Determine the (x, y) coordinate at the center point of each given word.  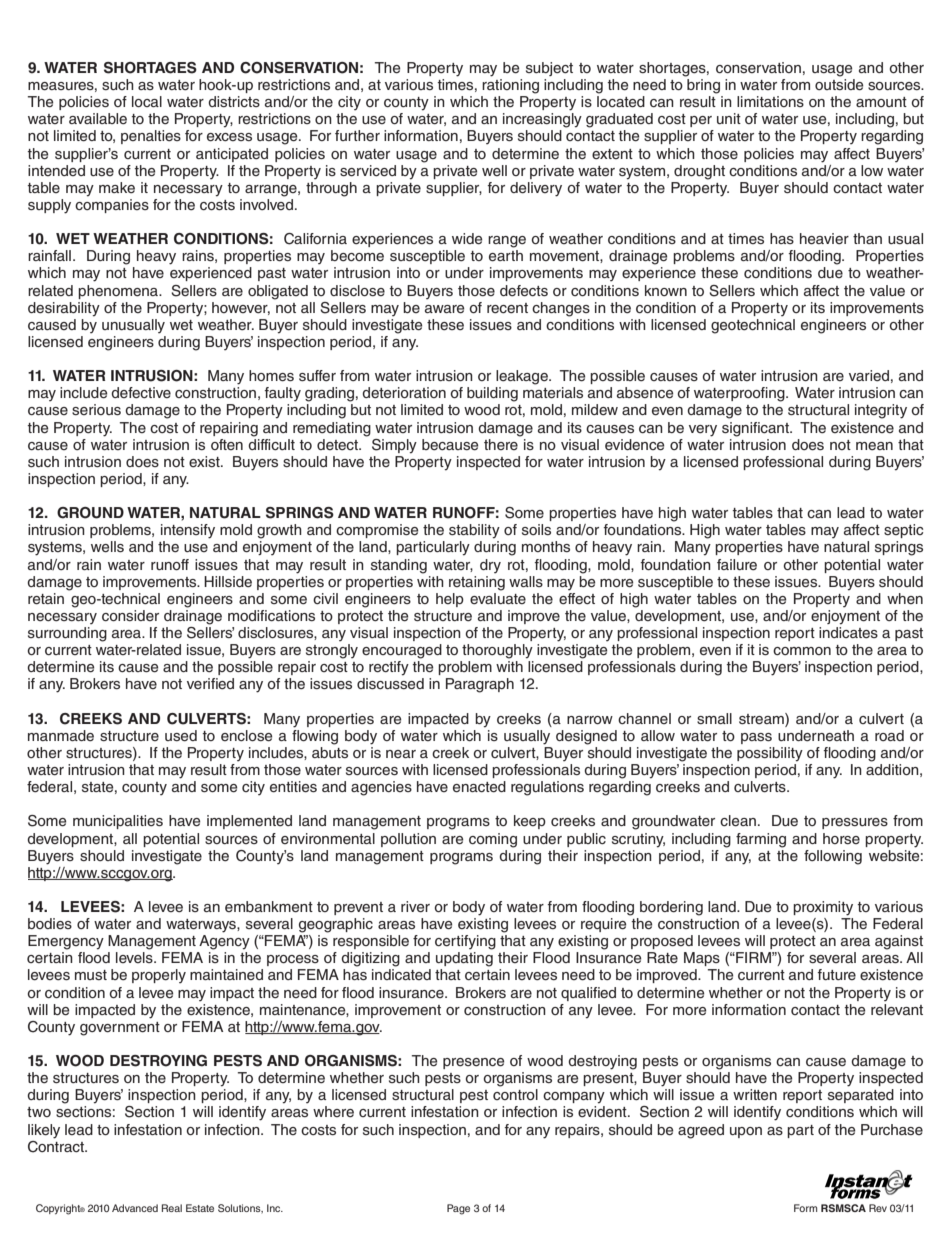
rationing (510, 86)
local (147, 101)
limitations (770, 101)
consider (130, 615)
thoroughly (497, 651)
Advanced (135, 1208)
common (802, 651)
